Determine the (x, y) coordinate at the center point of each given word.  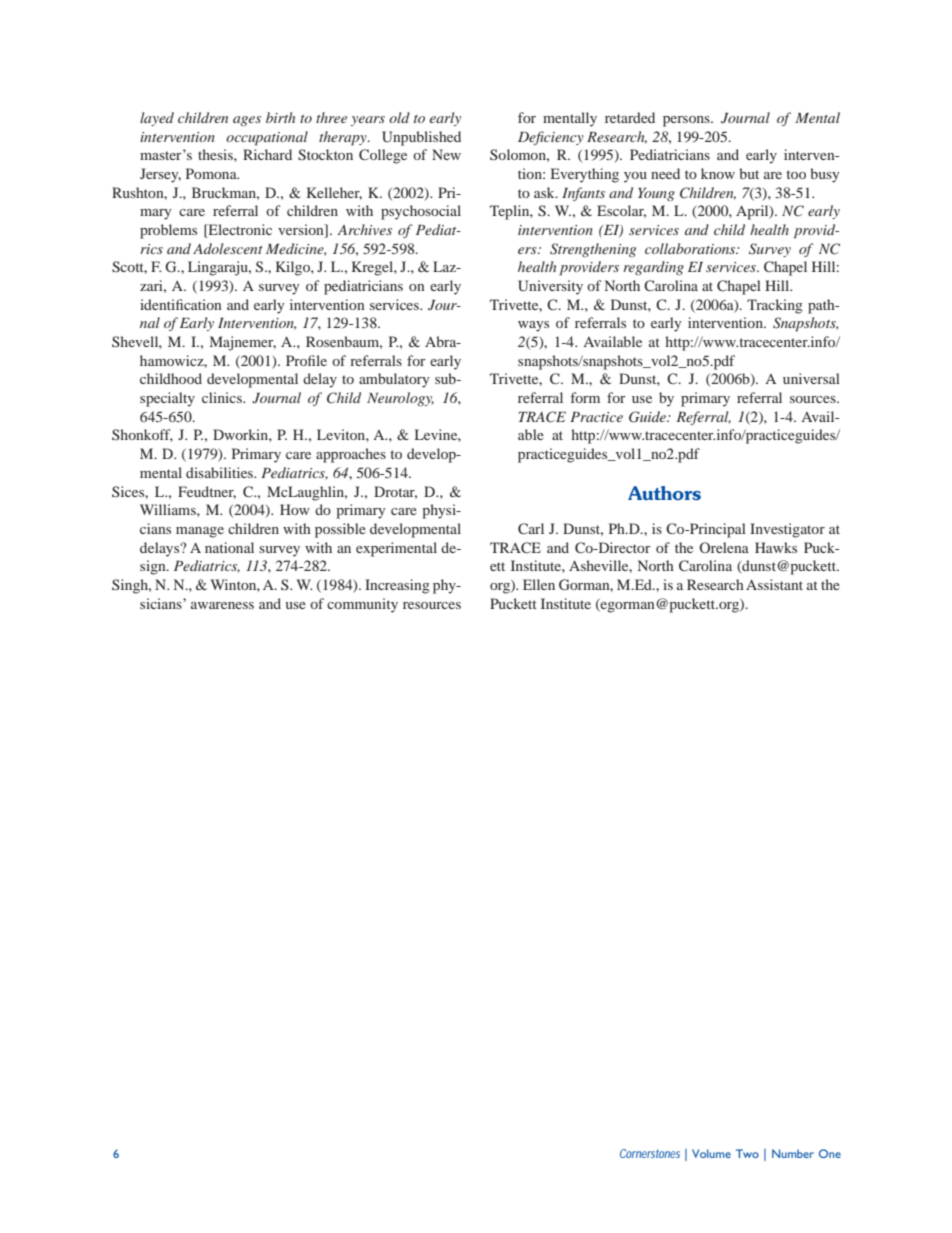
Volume (711, 1153)
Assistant (774, 584)
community (362, 605)
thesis (216, 154)
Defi (531, 138)
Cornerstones (650, 1153)
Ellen (539, 584)
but (749, 173)
